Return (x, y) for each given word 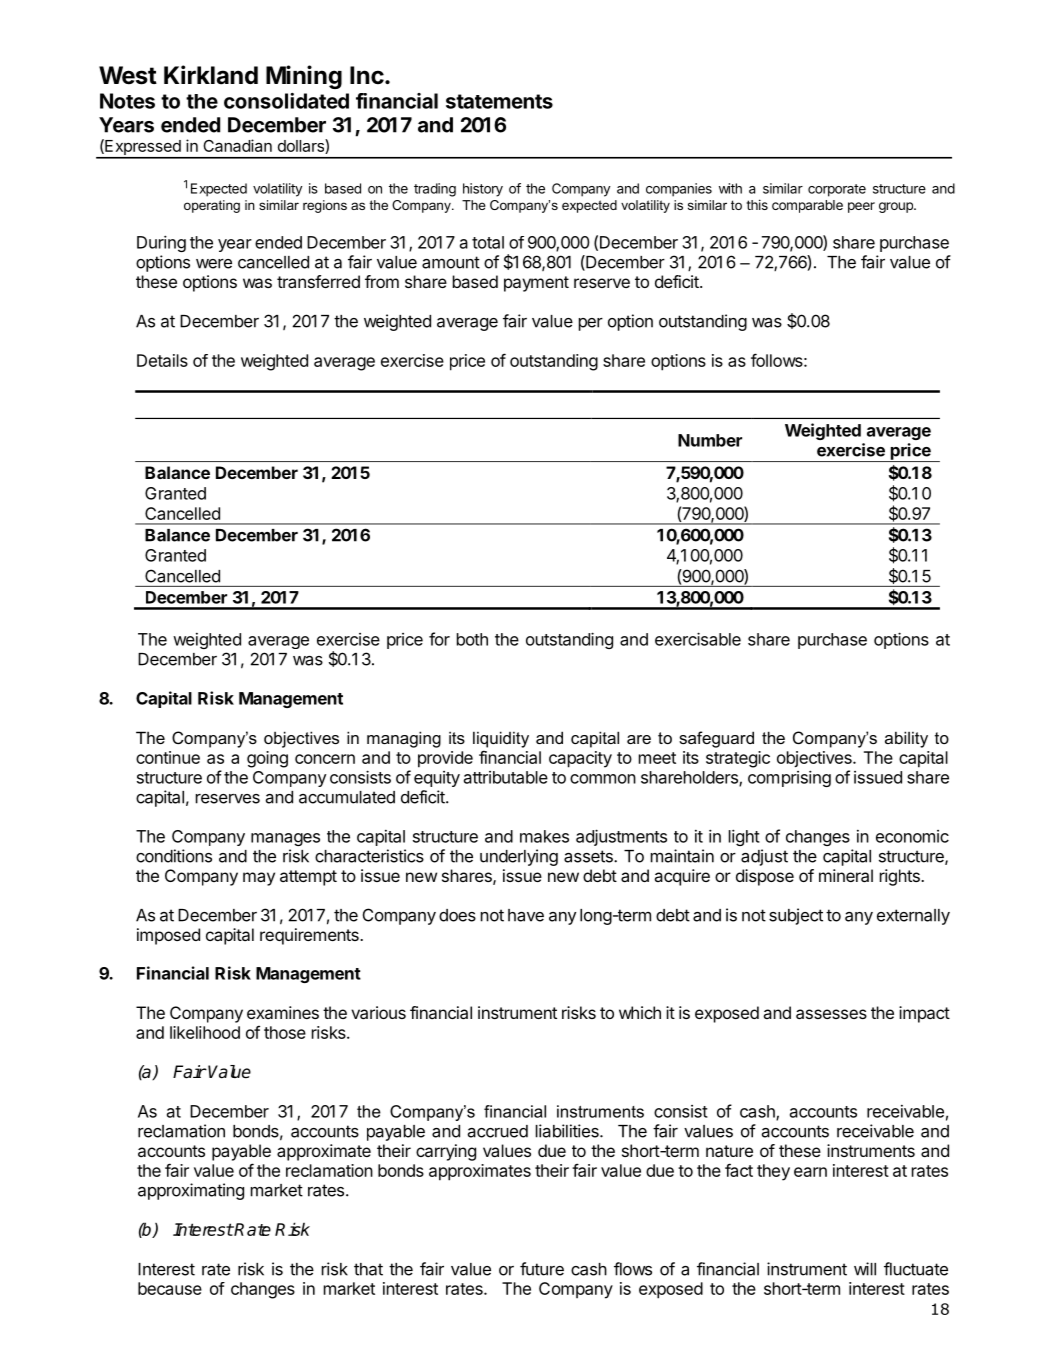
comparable (807, 206)
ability (906, 739)
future (542, 1269)
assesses (831, 1014)
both (472, 639)
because (170, 1288)
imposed (168, 936)
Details (162, 360)
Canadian (237, 145)
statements (499, 101)
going (267, 759)
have (526, 915)
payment (536, 284)
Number (710, 440)
